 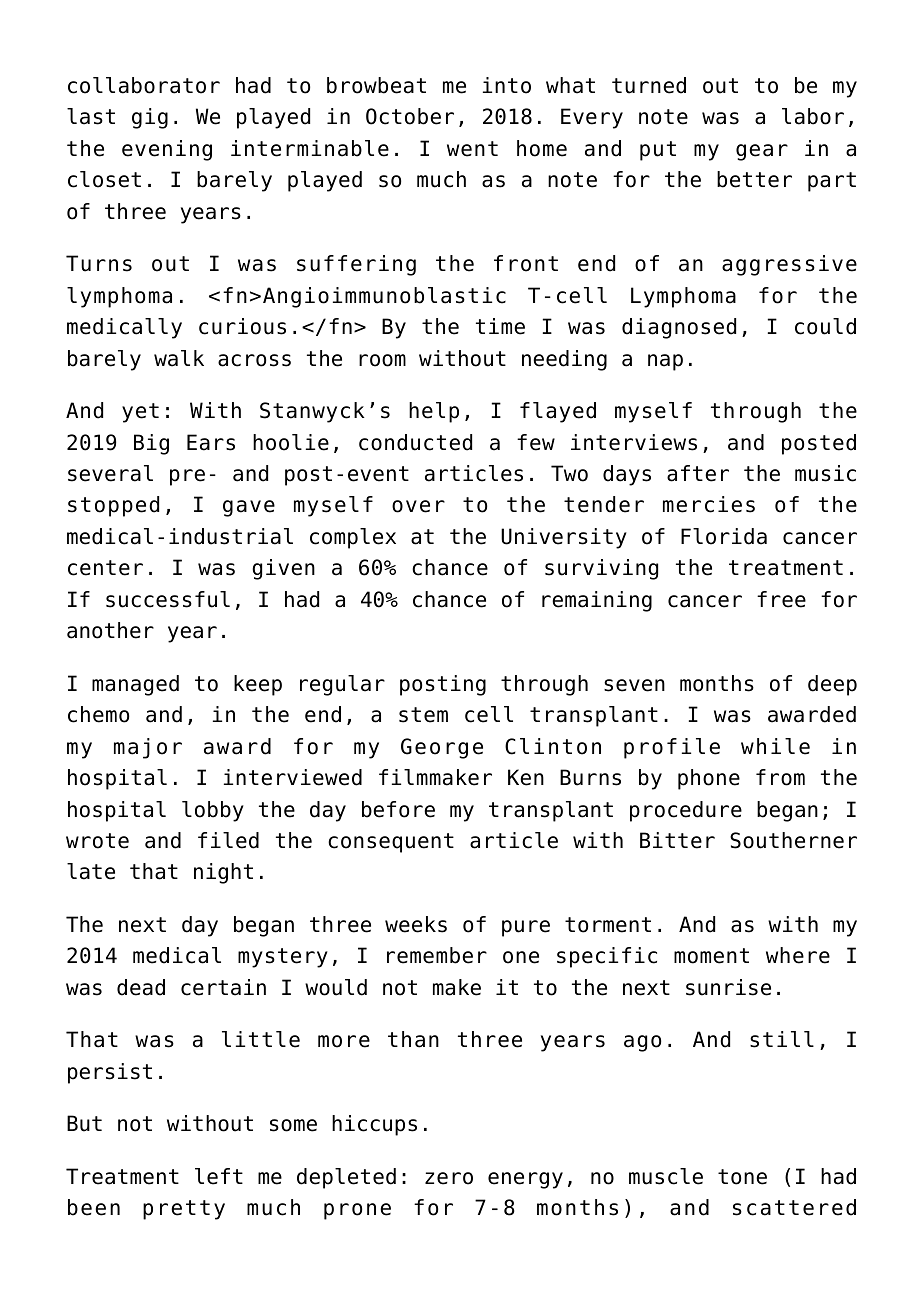 What do you see at coordinates (434, 412) in the image?
I see `help` at bounding box center [434, 412].
